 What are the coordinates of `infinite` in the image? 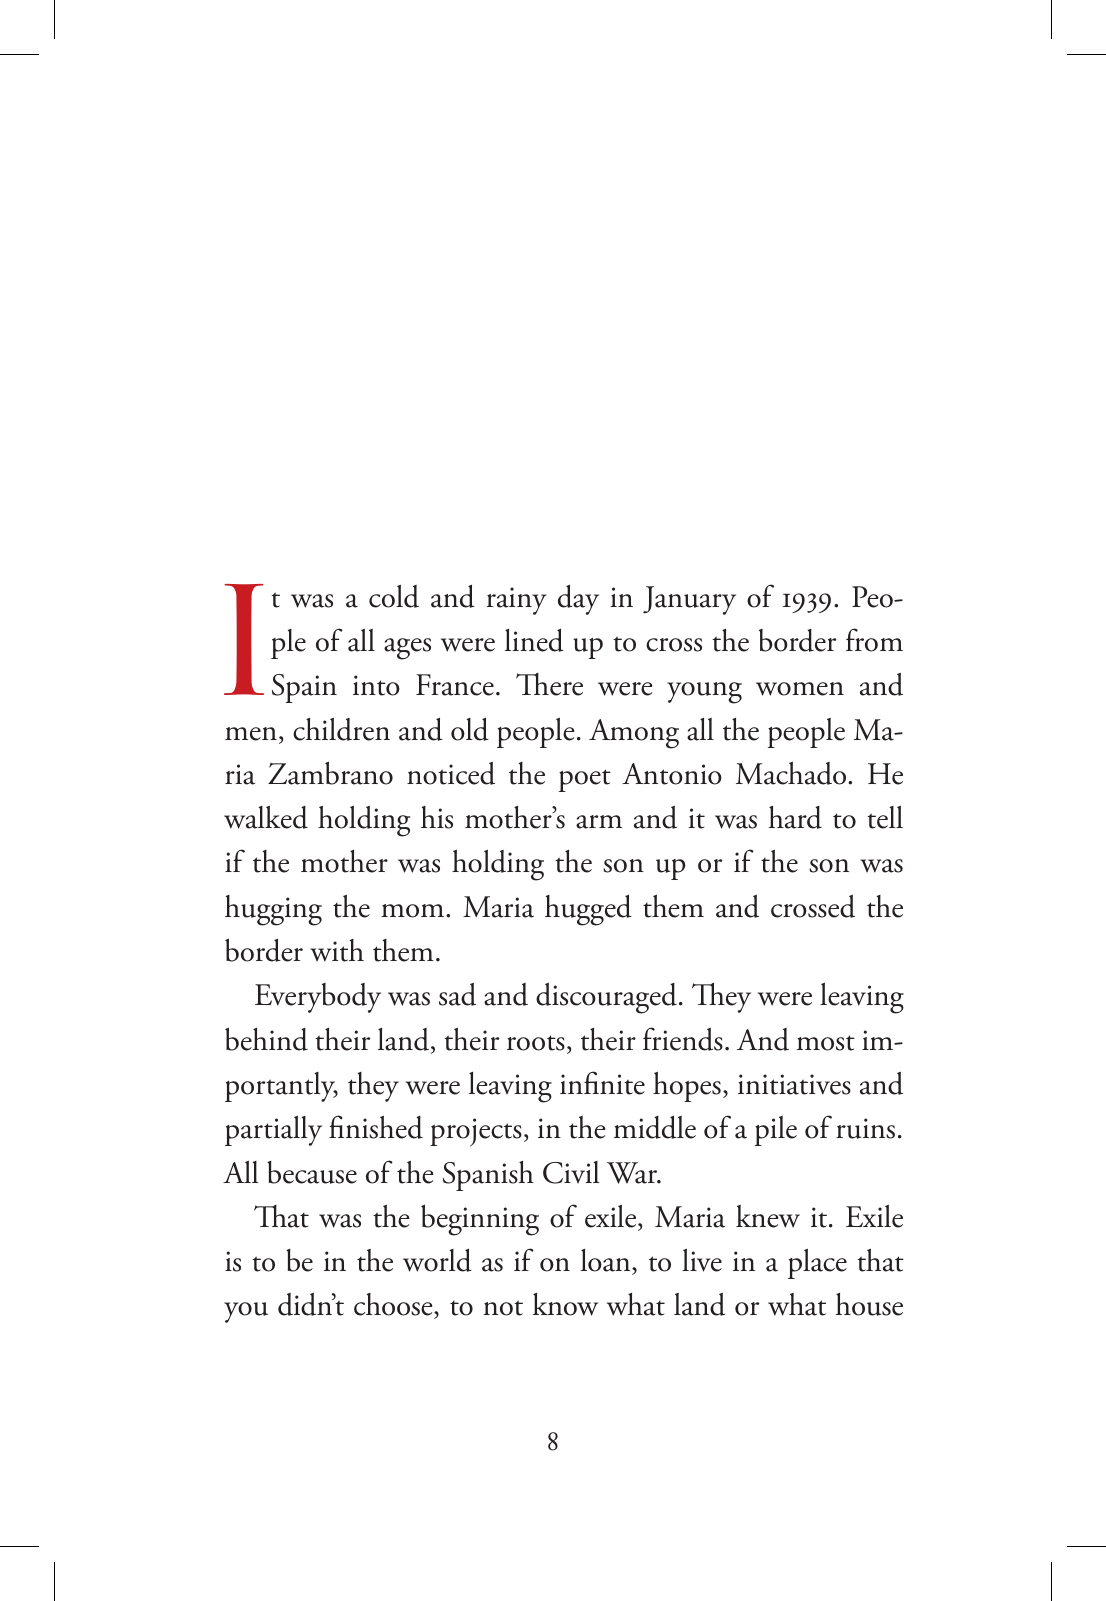 It's located at (602, 1083).
